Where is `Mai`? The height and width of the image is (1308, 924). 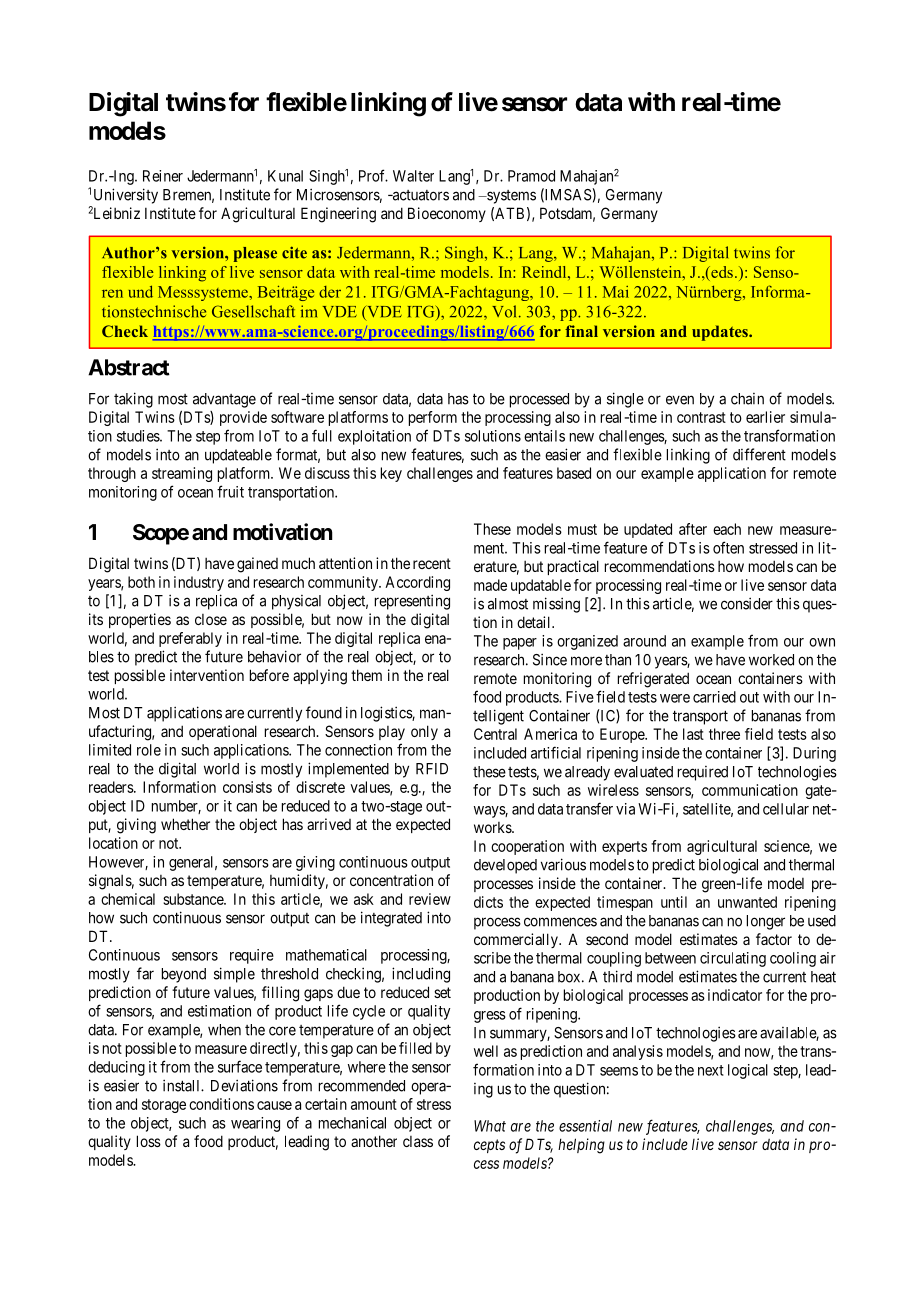 Mai is located at coordinates (616, 292).
